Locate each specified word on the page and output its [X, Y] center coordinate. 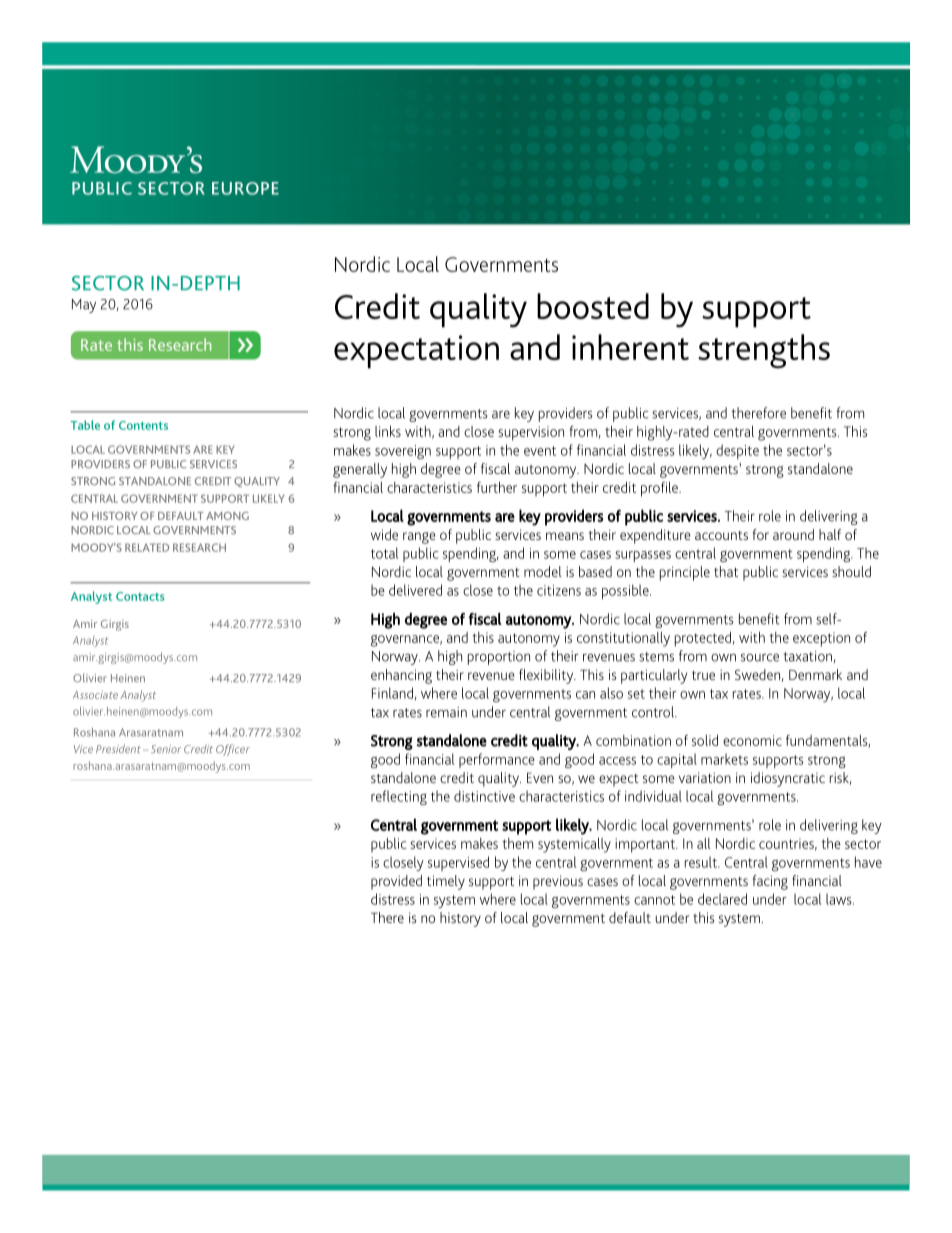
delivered [415, 590]
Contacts [140, 596]
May [84, 306]
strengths [764, 351]
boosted [593, 306]
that [726, 571]
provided [396, 882]
